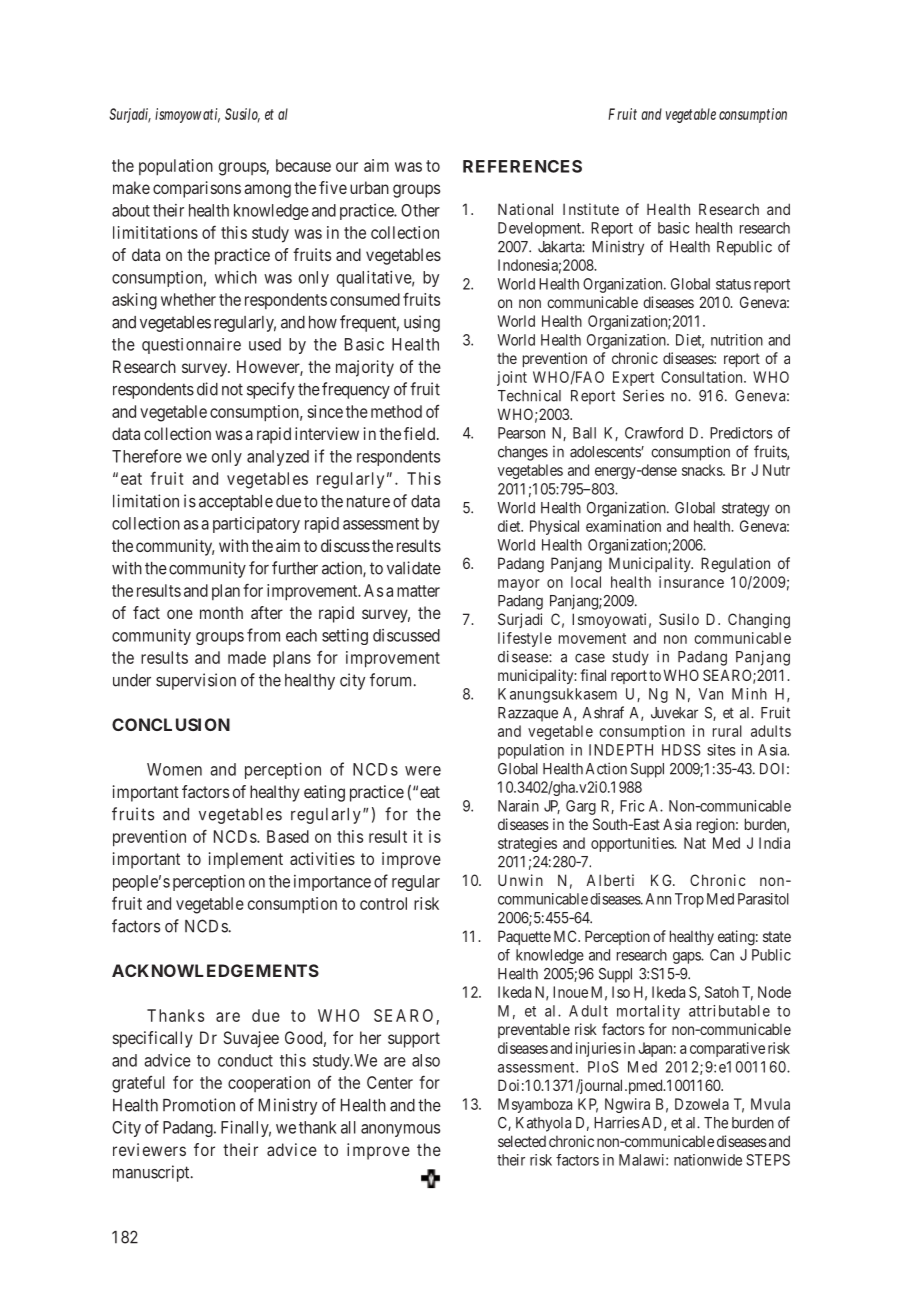 This document has height=1308, width=924. I want to click on nationwide, so click(708, 1160).
